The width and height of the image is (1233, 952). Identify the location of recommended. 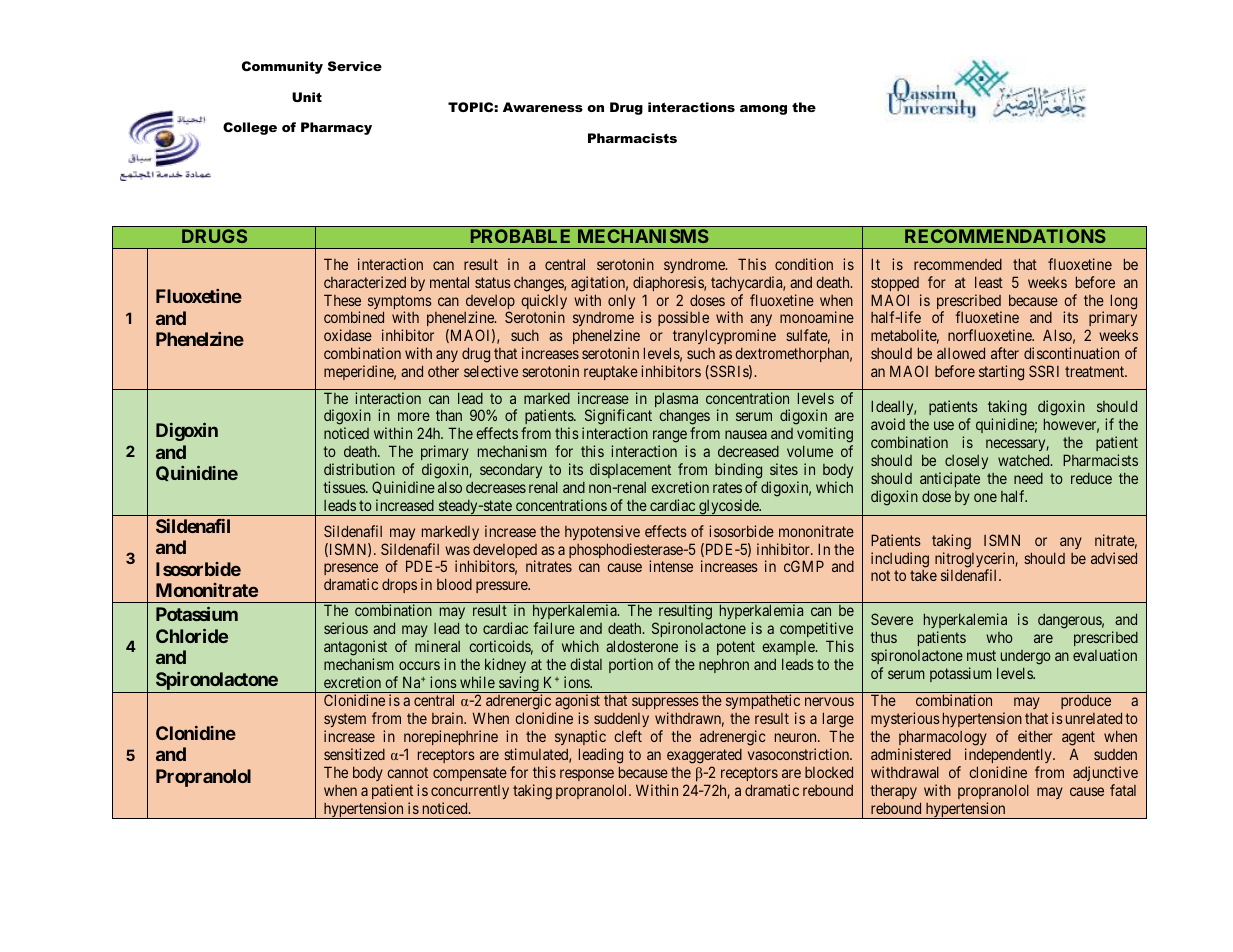
(958, 264).
